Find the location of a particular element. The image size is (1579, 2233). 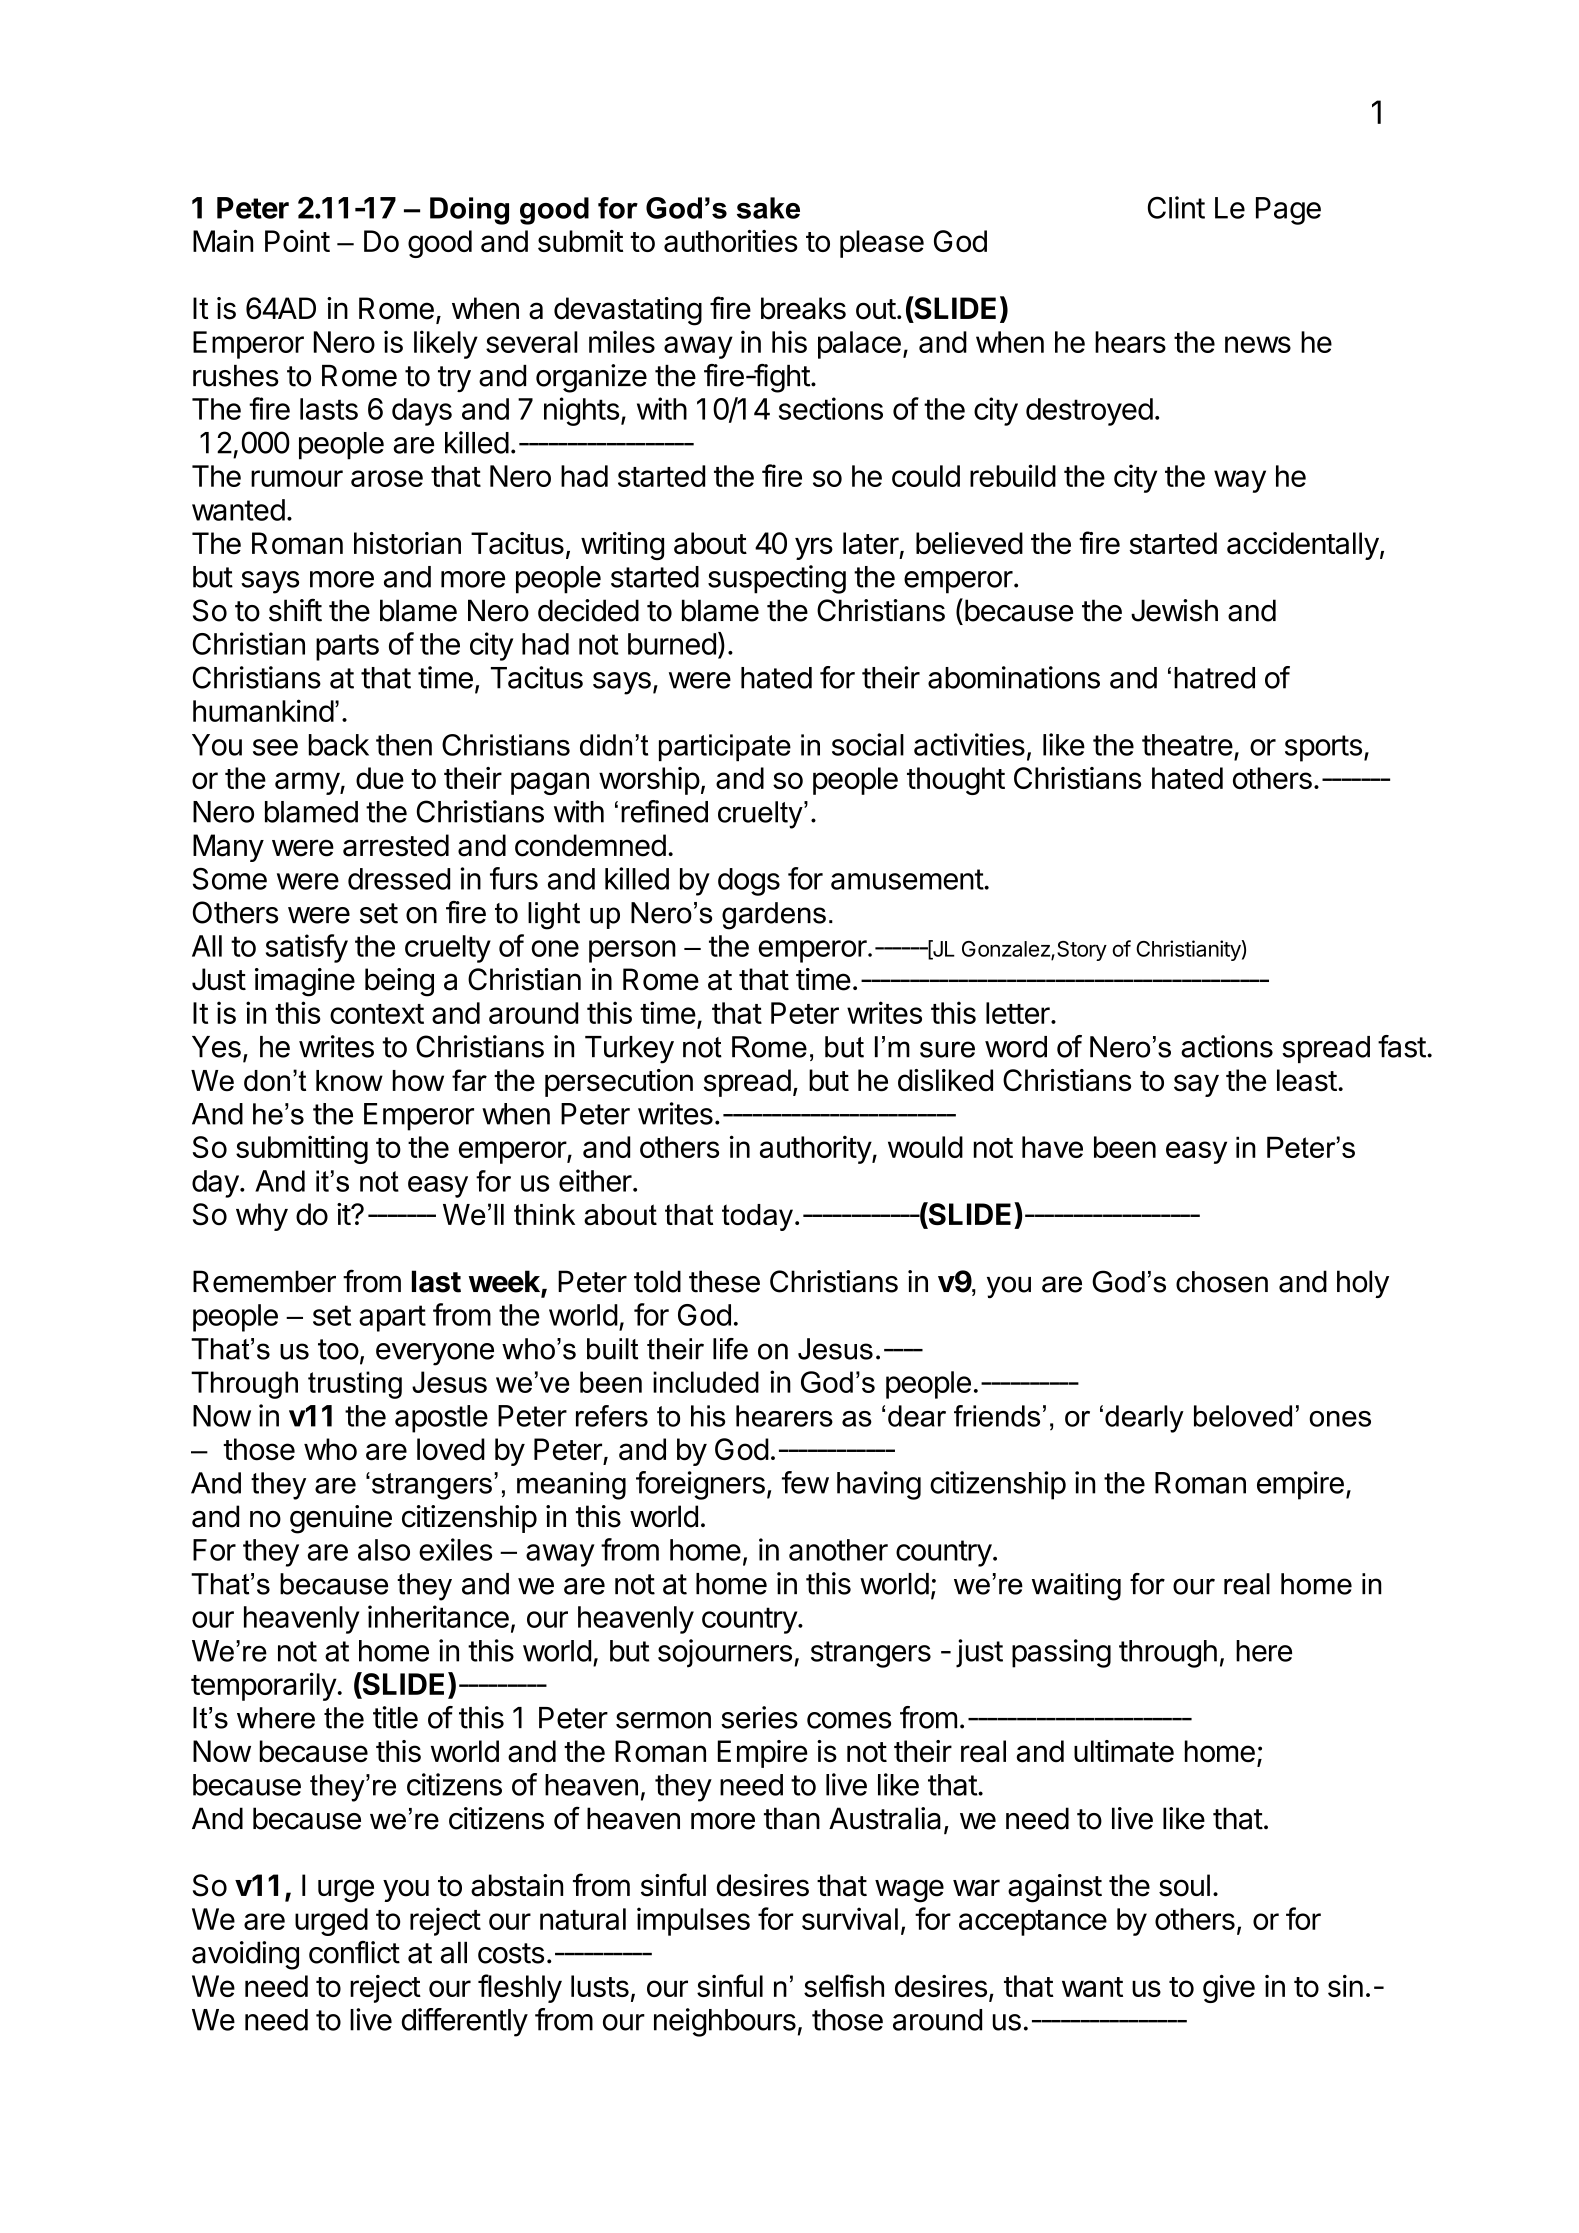

ones is located at coordinates (1340, 1419).
